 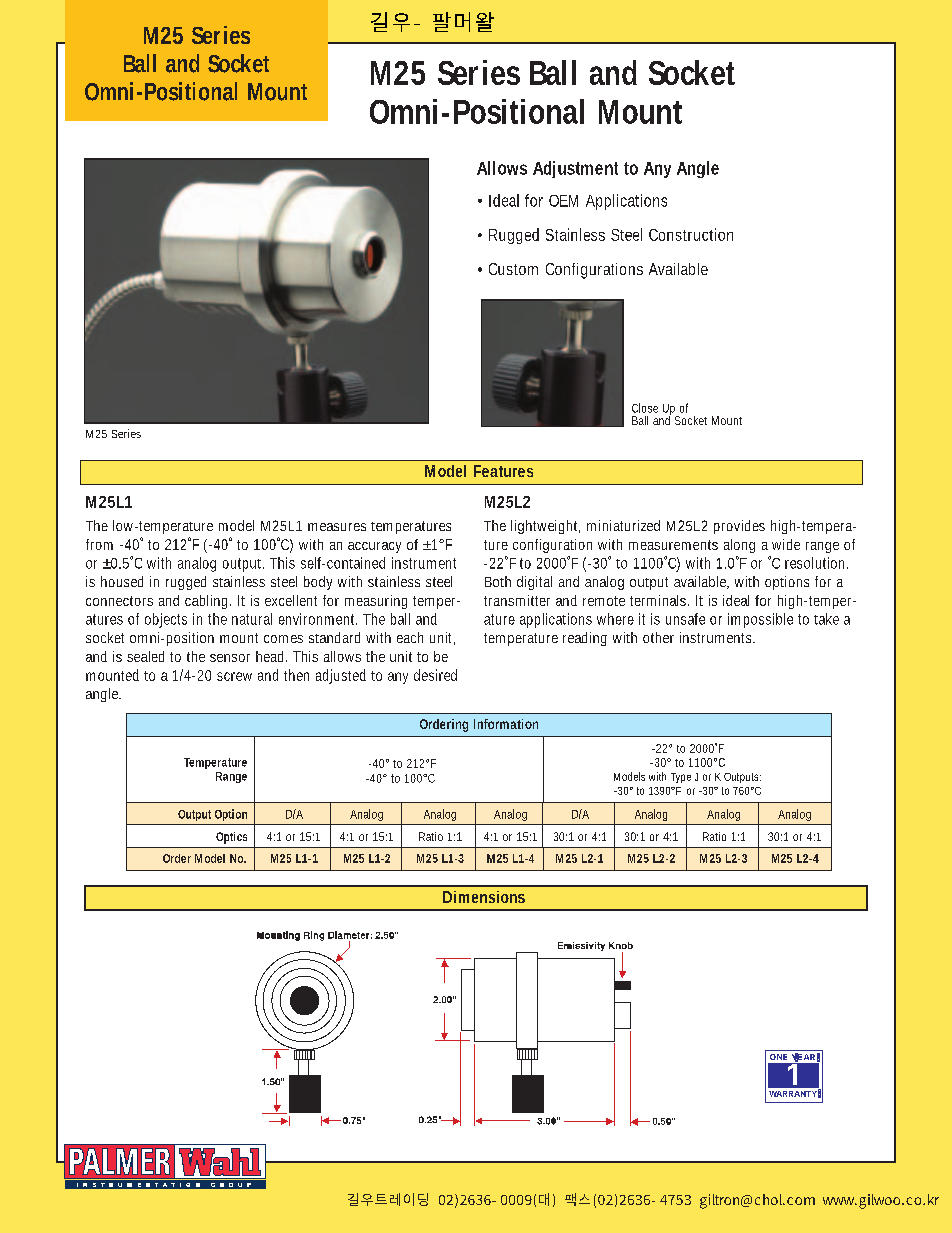 I want to click on Construction, so click(x=691, y=234).
